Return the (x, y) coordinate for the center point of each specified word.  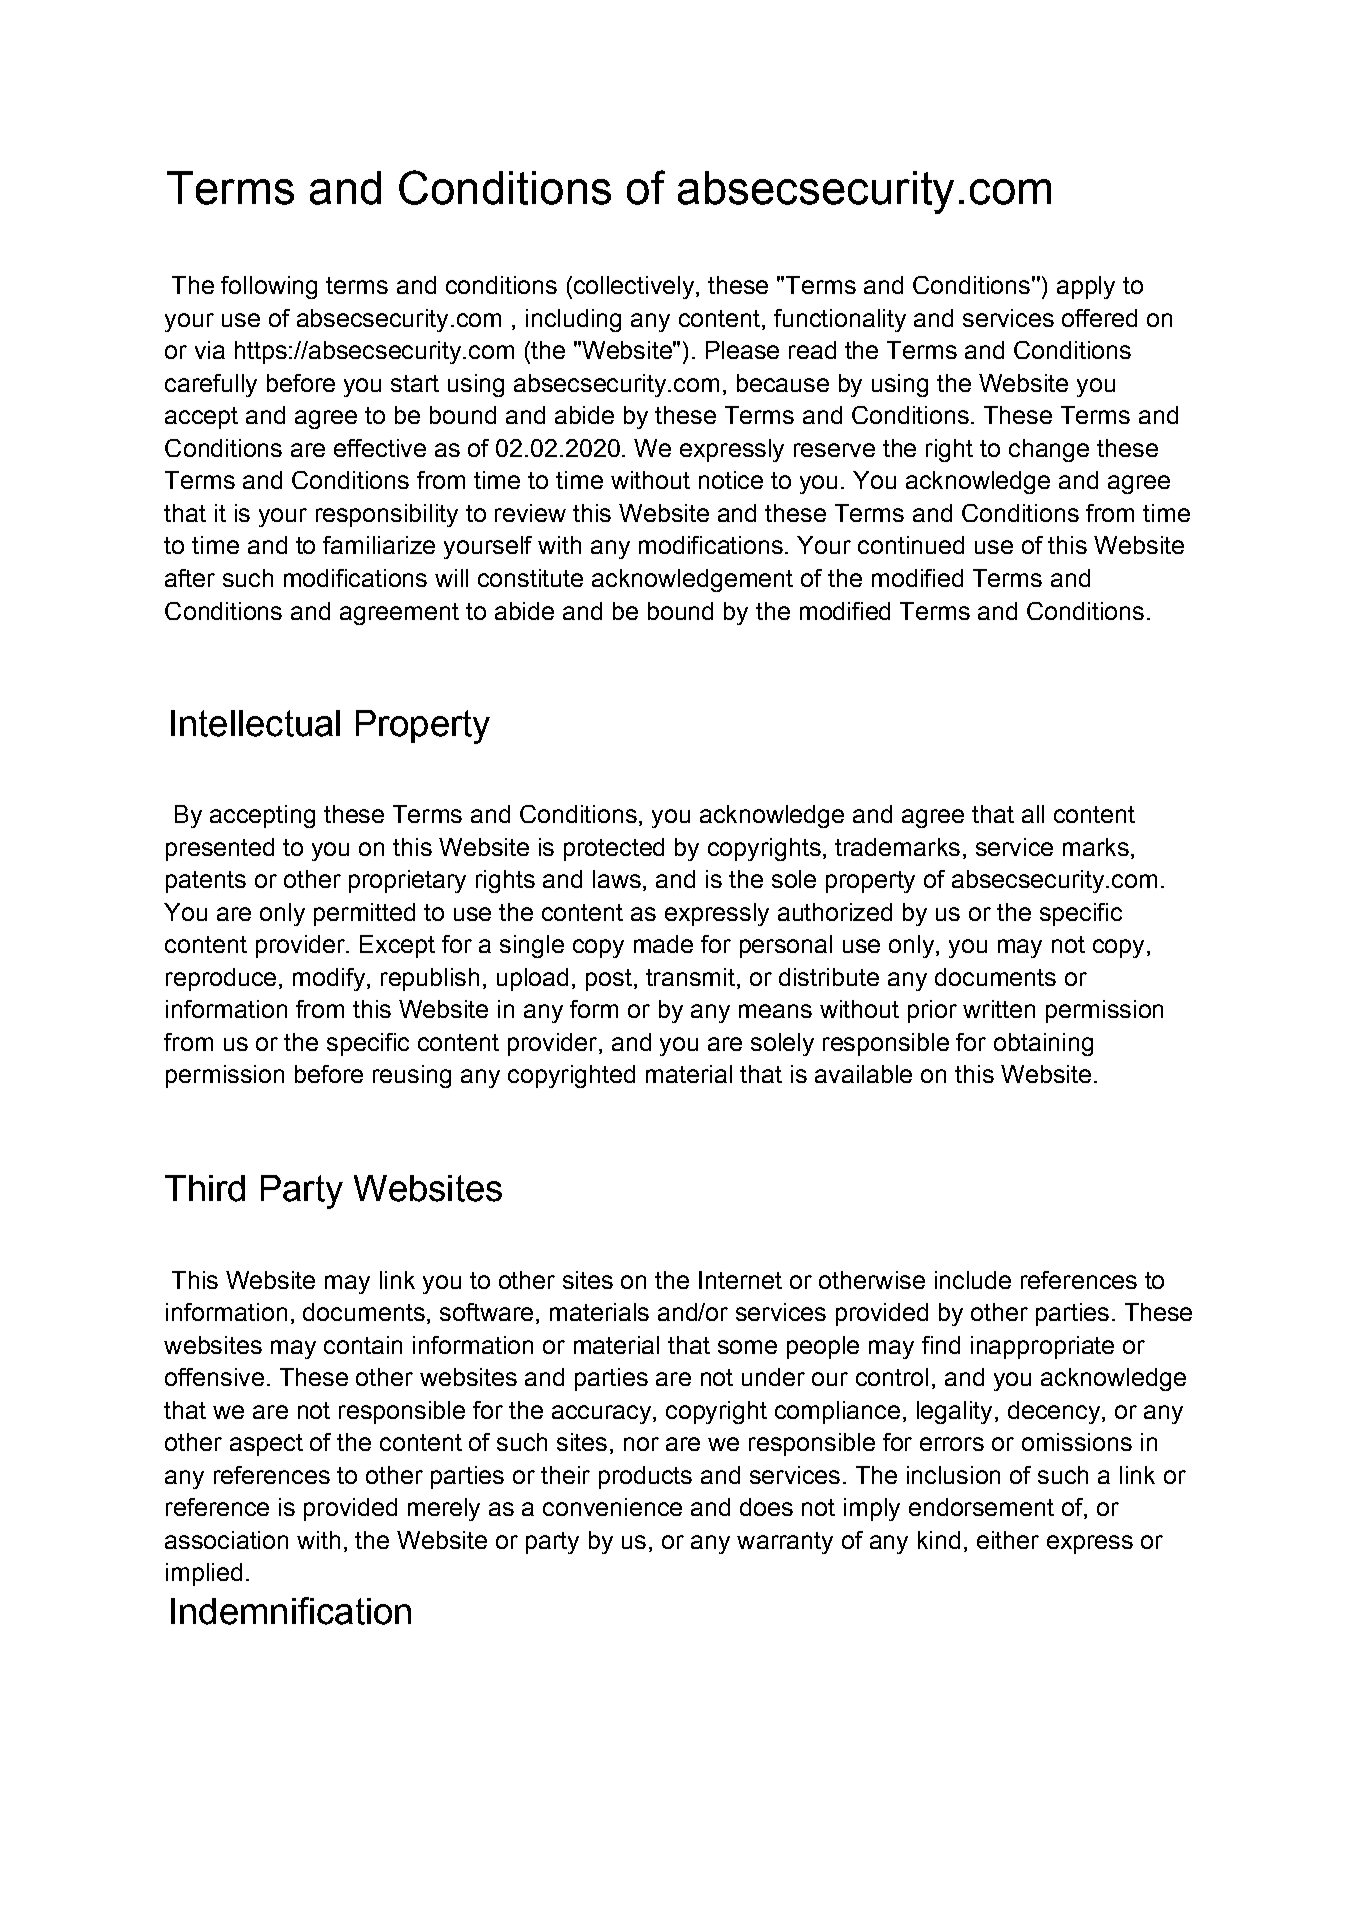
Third (205, 1188)
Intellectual (255, 723)
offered (1099, 318)
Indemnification (291, 1611)
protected (614, 849)
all (1033, 814)
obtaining (1043, 1044)
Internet (740, 1280)
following (269, 287)
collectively (632, 287)
